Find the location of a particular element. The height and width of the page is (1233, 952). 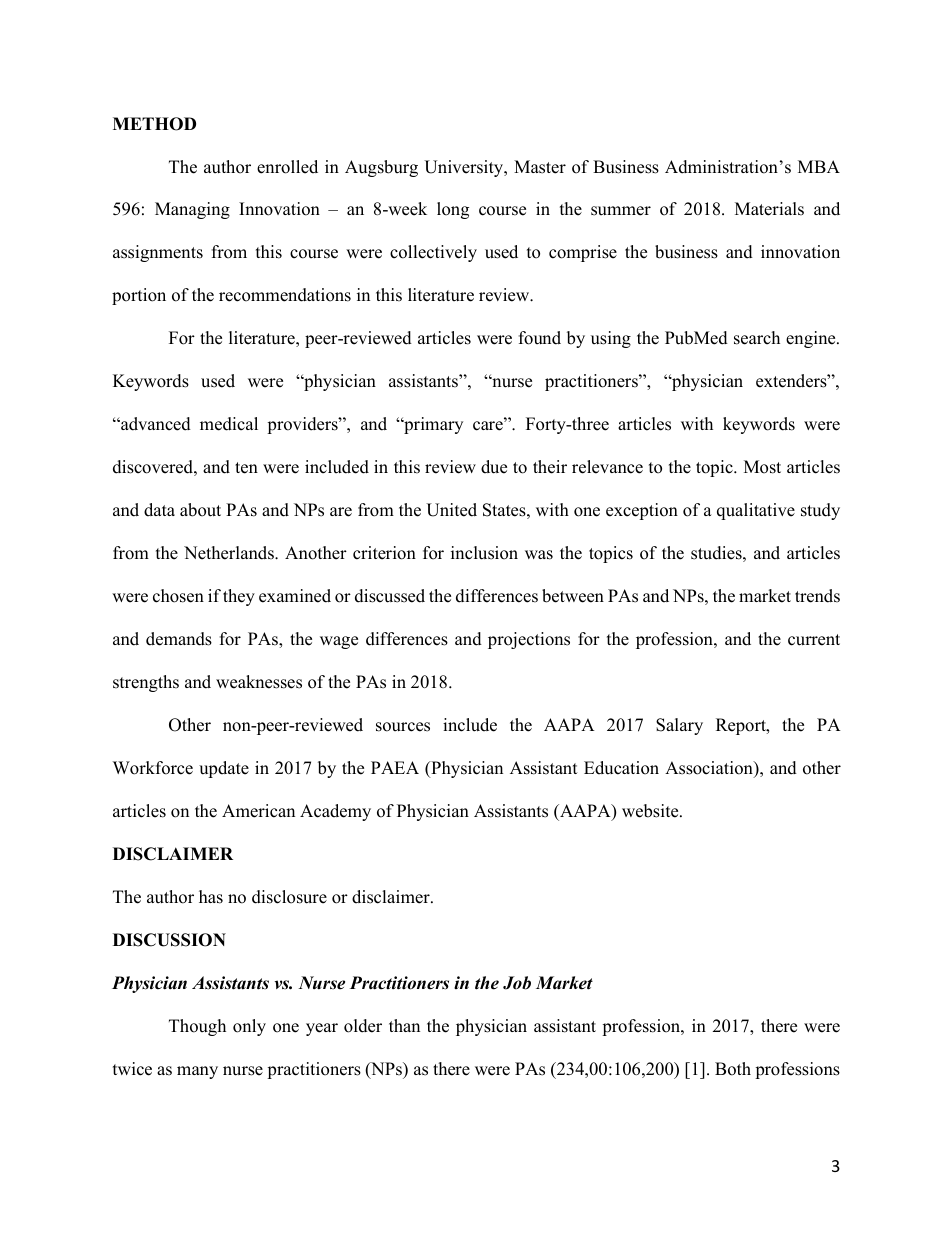

trends is located at coordinates (817, 596).
